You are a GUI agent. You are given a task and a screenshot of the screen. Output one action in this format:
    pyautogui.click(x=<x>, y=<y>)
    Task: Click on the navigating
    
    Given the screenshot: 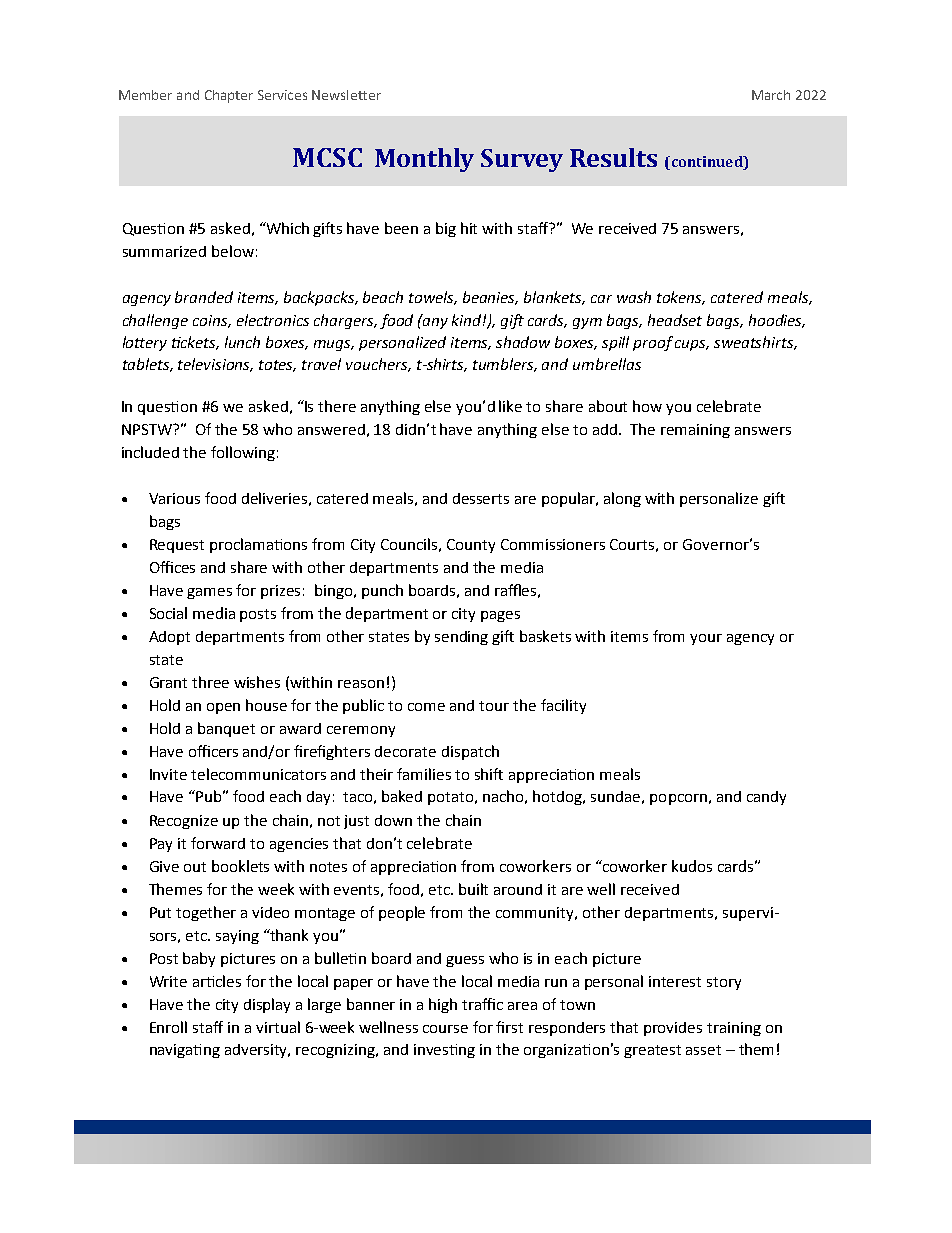 What is the action you would take?
    pyautogui.click(x=185, y=1051)
